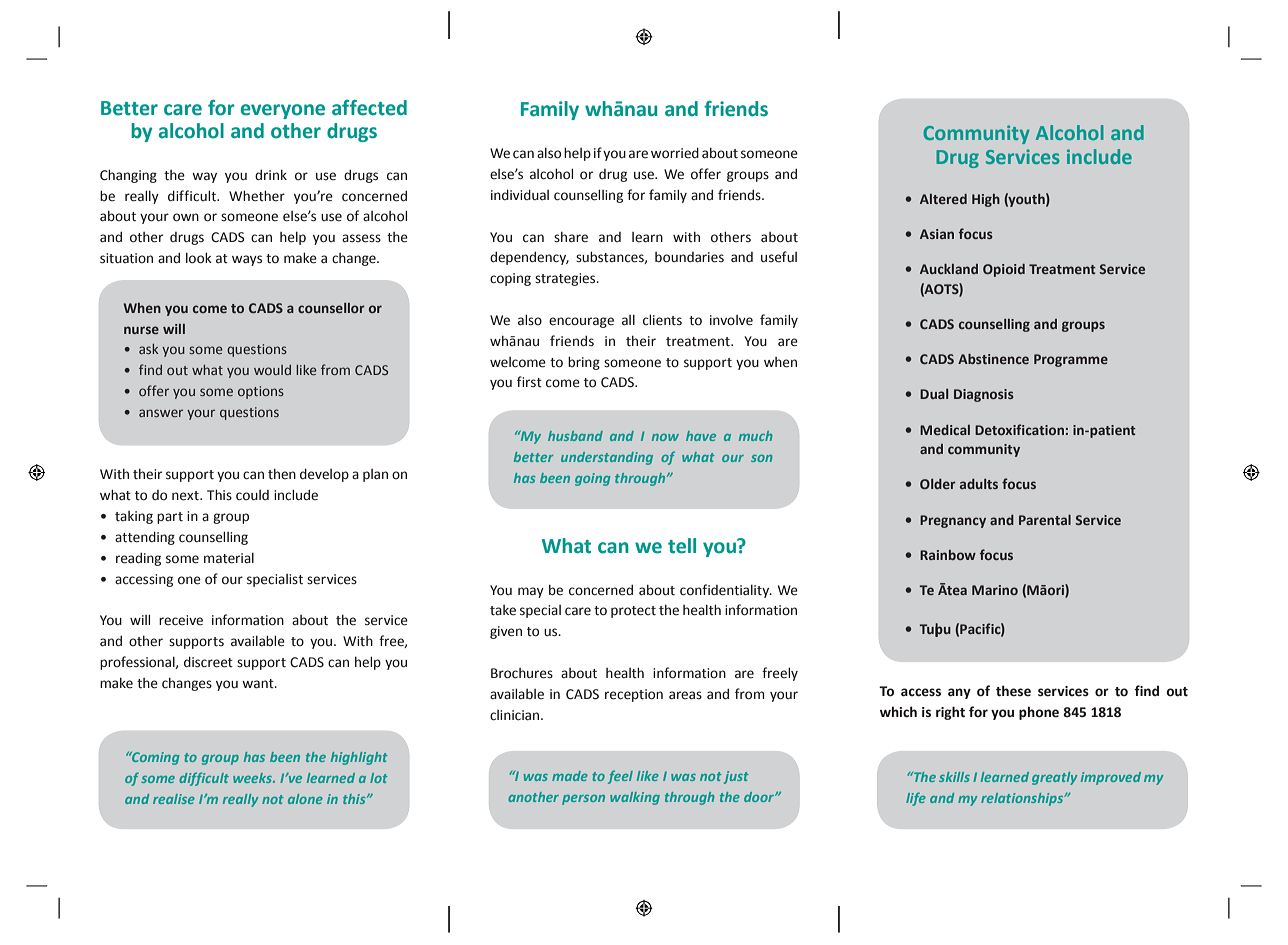 This image has width=1288, height=945. What do you see at coordinates (584, 363) in the image?
I see `bring` at bounding box center [584, 363].
